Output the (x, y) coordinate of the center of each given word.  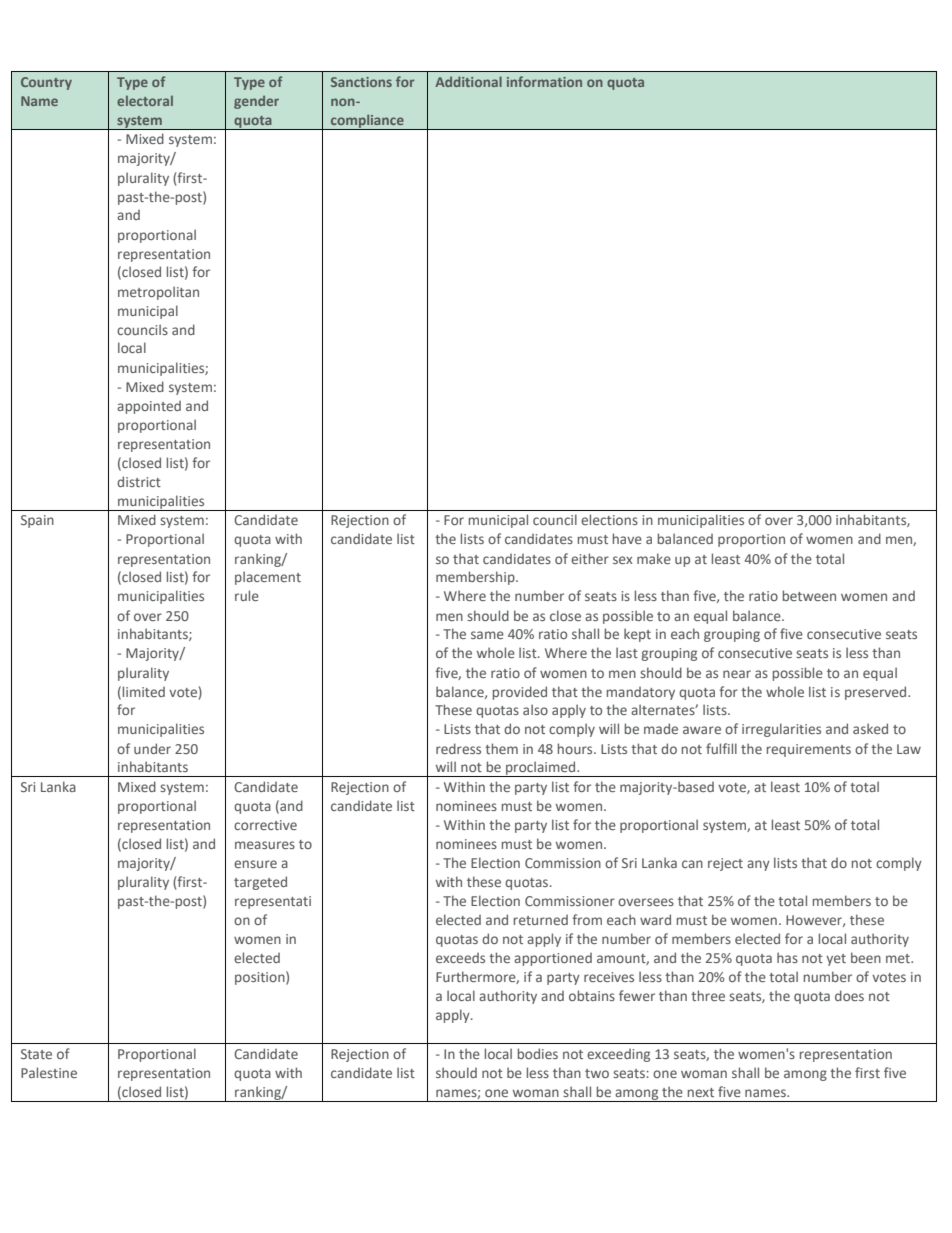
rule (247, 595)
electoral (145, 101)
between (809, 595)
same (487, 635)
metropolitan (158, 293)
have (627, 538)
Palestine (49, 1072)
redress (458, 748)
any (758, 865)
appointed (149, 407)
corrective (265, 825)
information (544, 81)
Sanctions (361, 82)
